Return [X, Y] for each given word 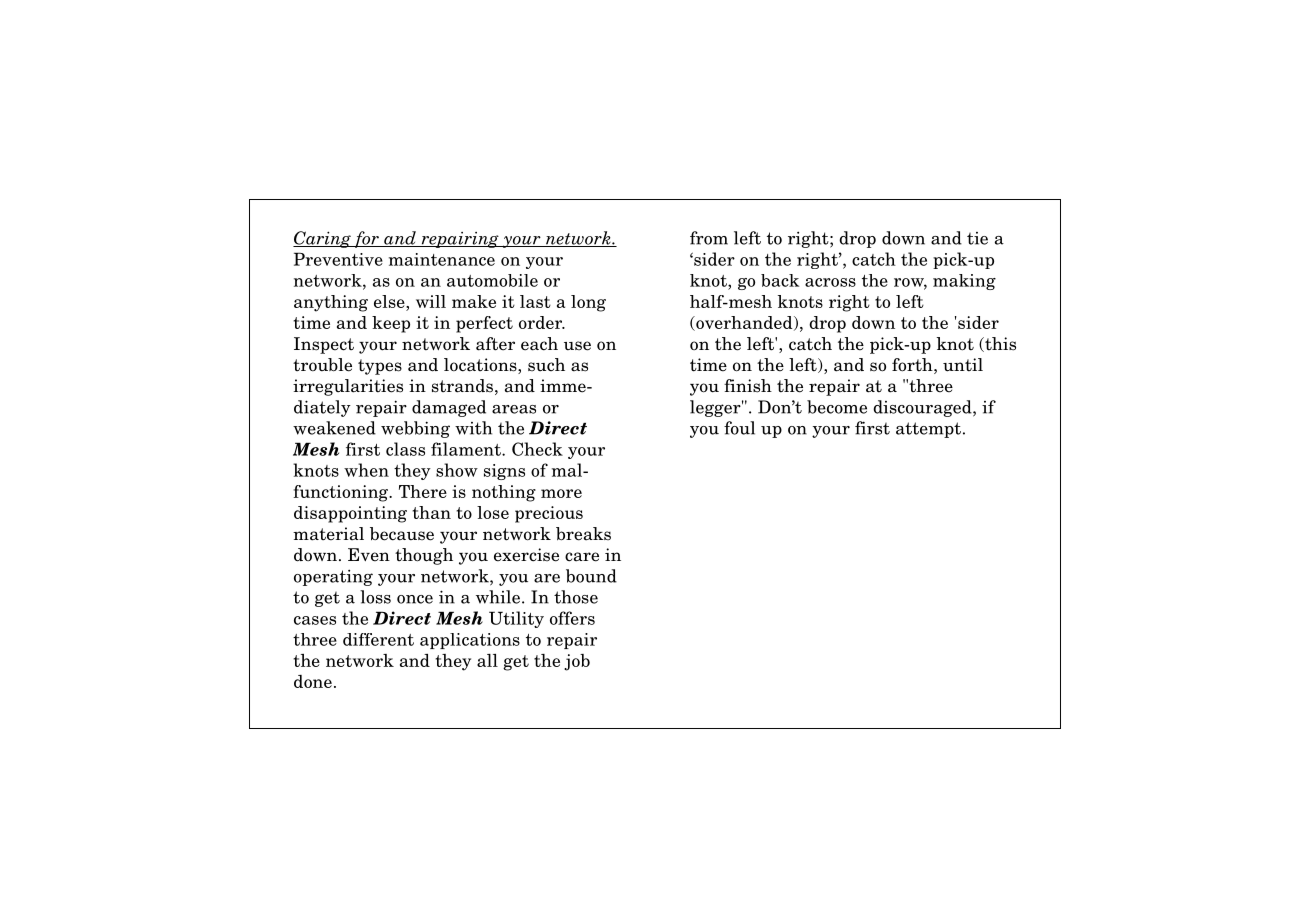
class [405, 449]
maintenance [442, 259]
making [964, 282]
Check [537, 449]
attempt [928, 430]
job [577, 662]
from [709, 238]
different [378, 639]
